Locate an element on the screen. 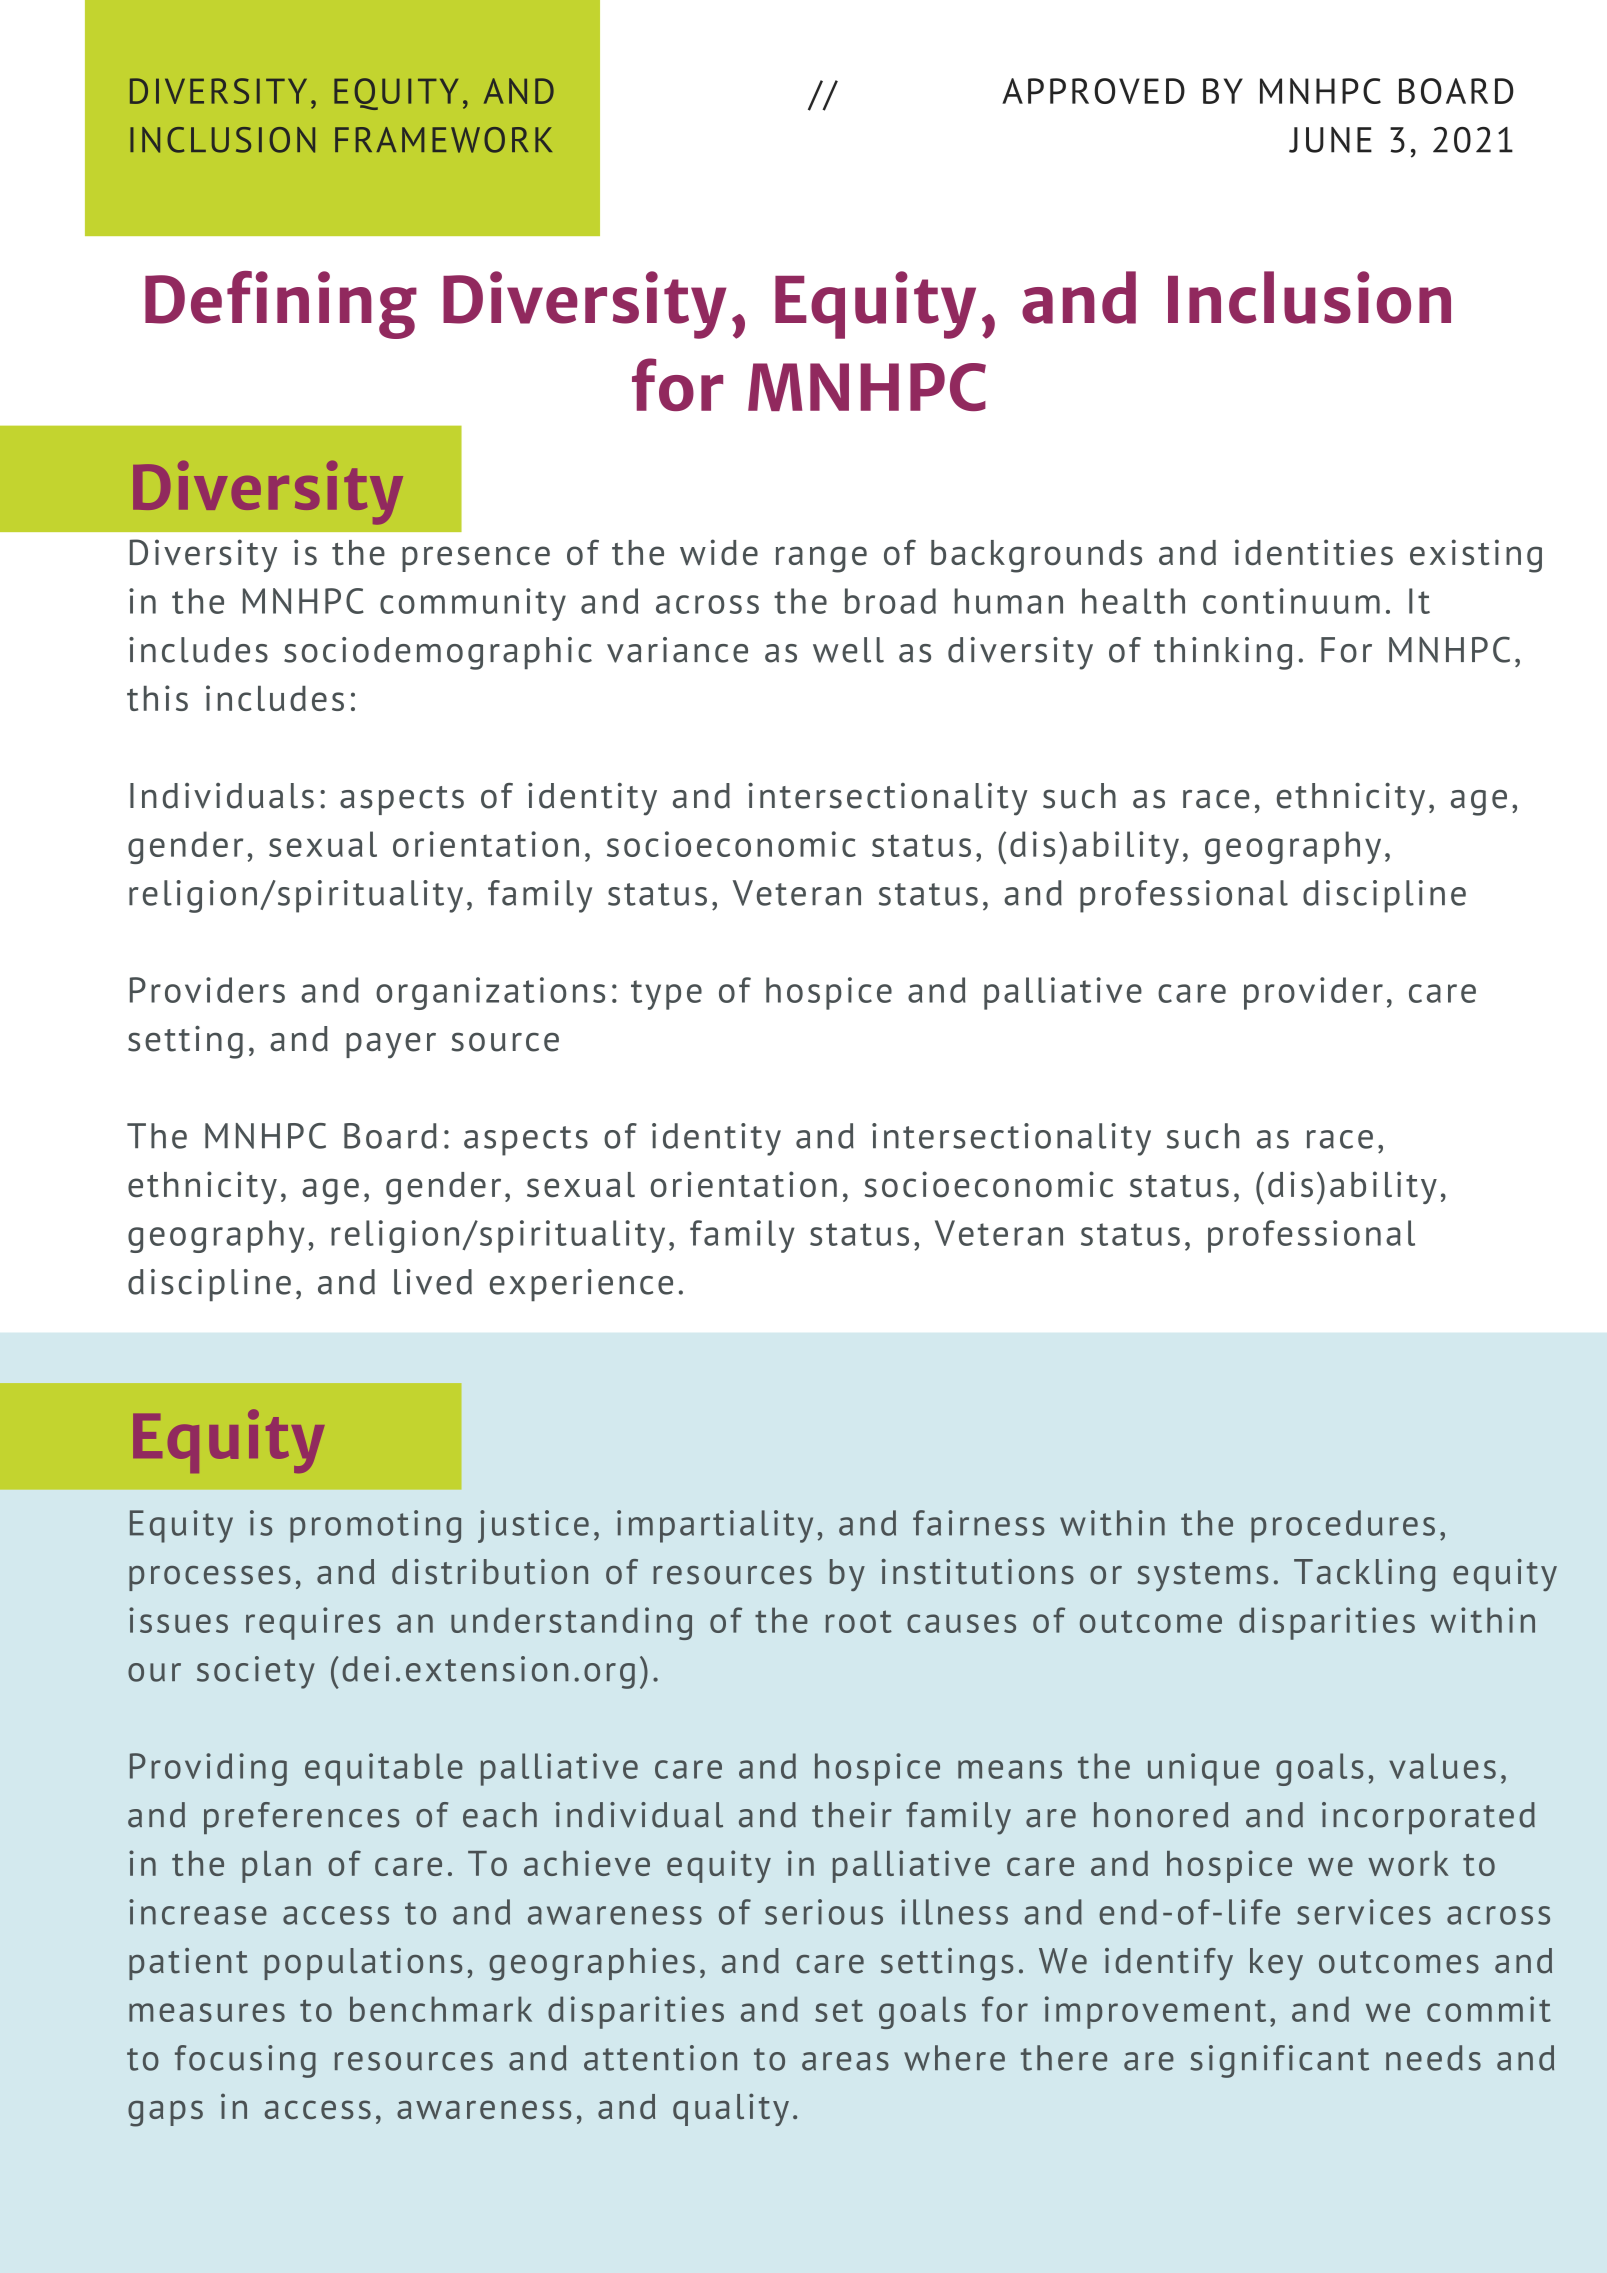 The width and height of the screenshot is (1607, 2273). JUNE is located at coordinates (1330, 140).
